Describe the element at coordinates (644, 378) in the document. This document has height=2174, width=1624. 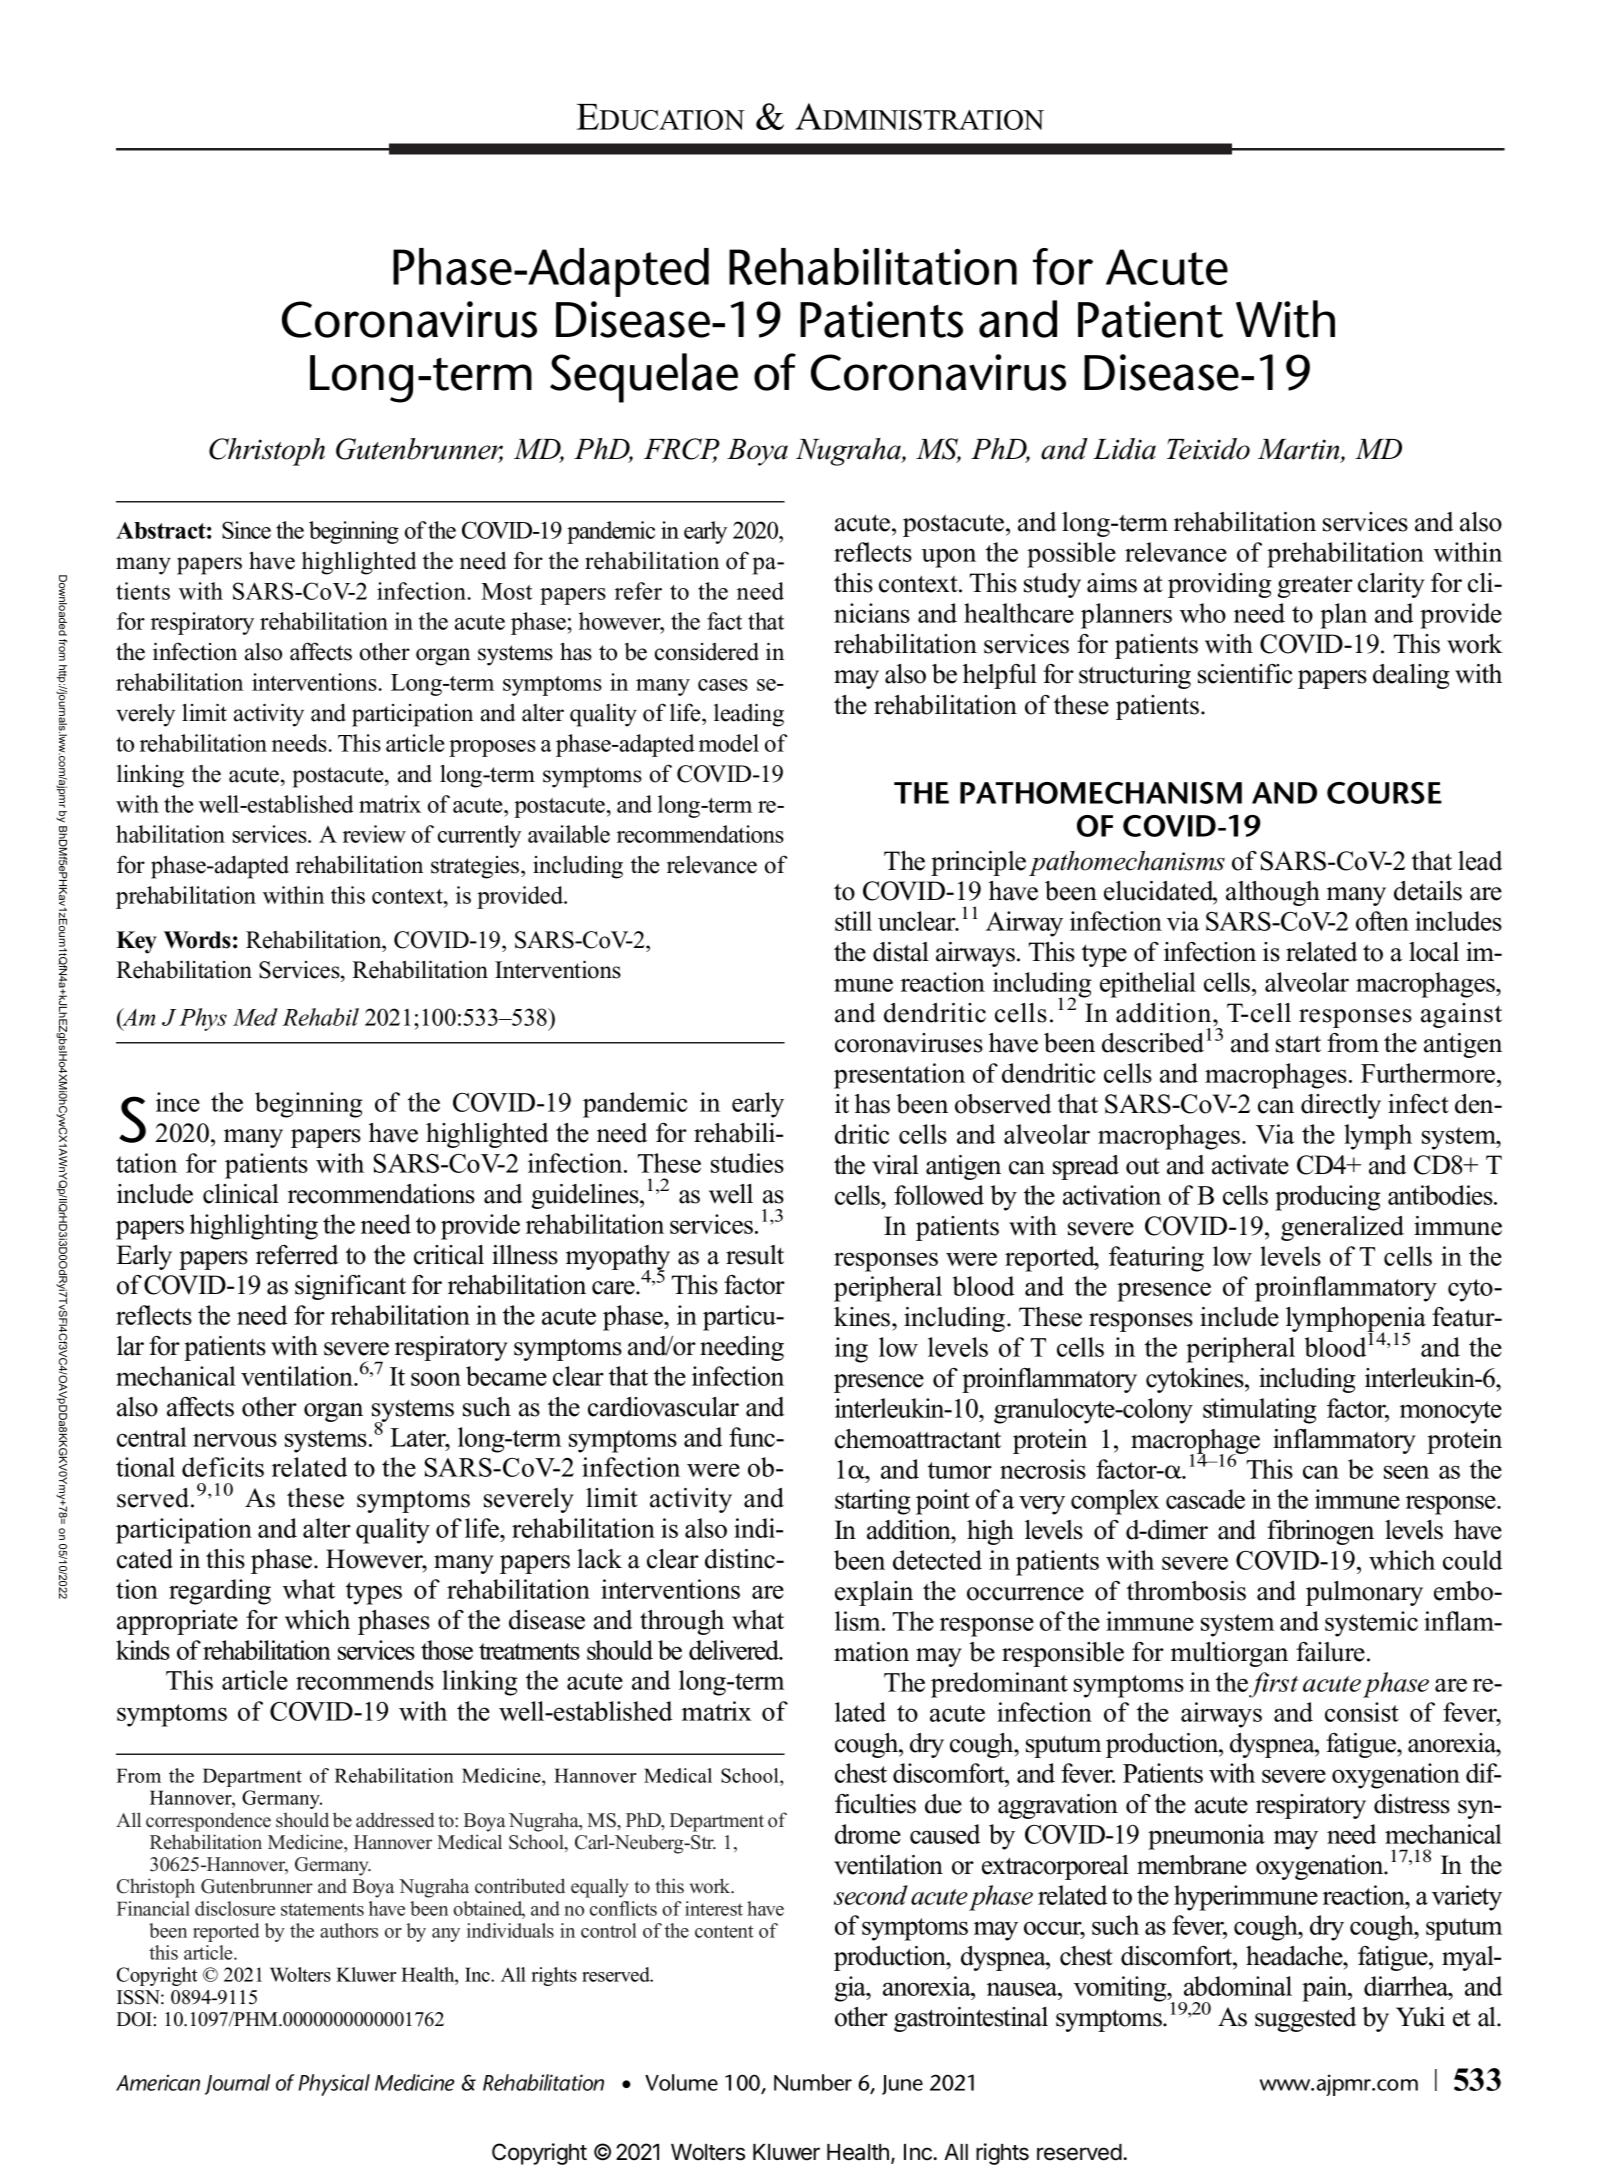
I see `Sequelae` at that location.
